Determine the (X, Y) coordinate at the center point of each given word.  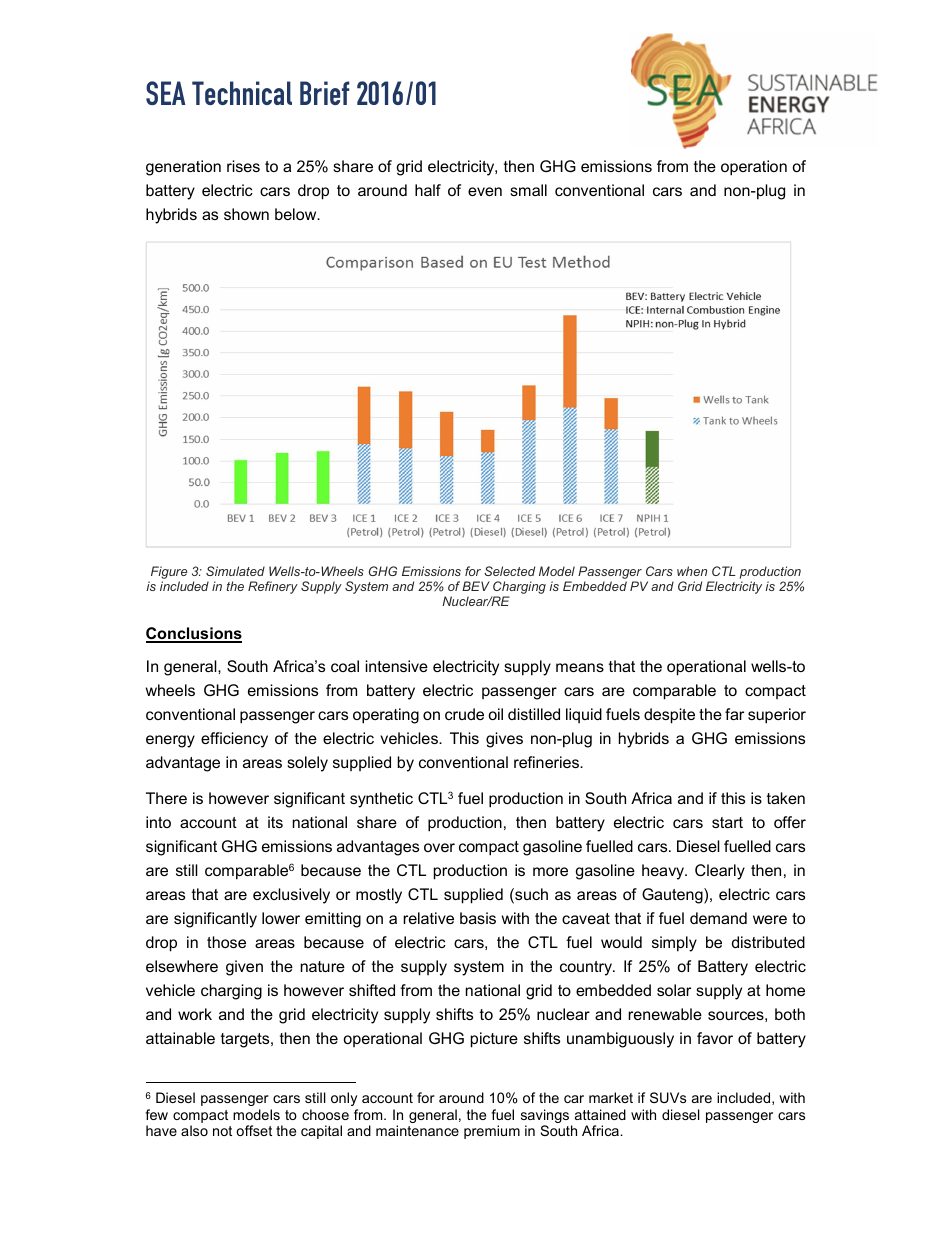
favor (715, 1038)
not (222, 1131)
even (485, 191)
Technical (242, 93)
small (528, 190)
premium (492, 1132)
